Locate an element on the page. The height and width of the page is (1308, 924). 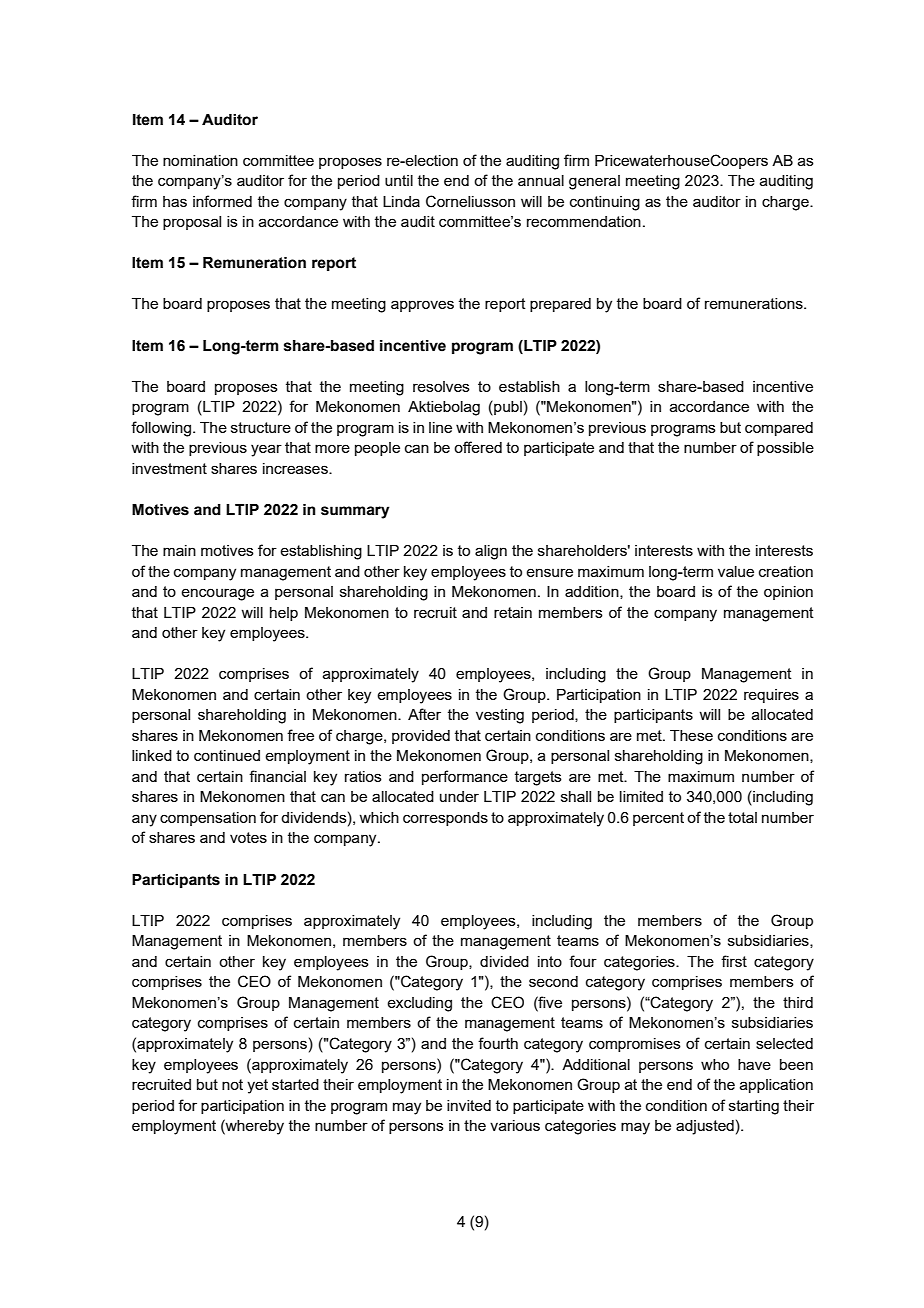
possible is located at coordinates (785, 449).
